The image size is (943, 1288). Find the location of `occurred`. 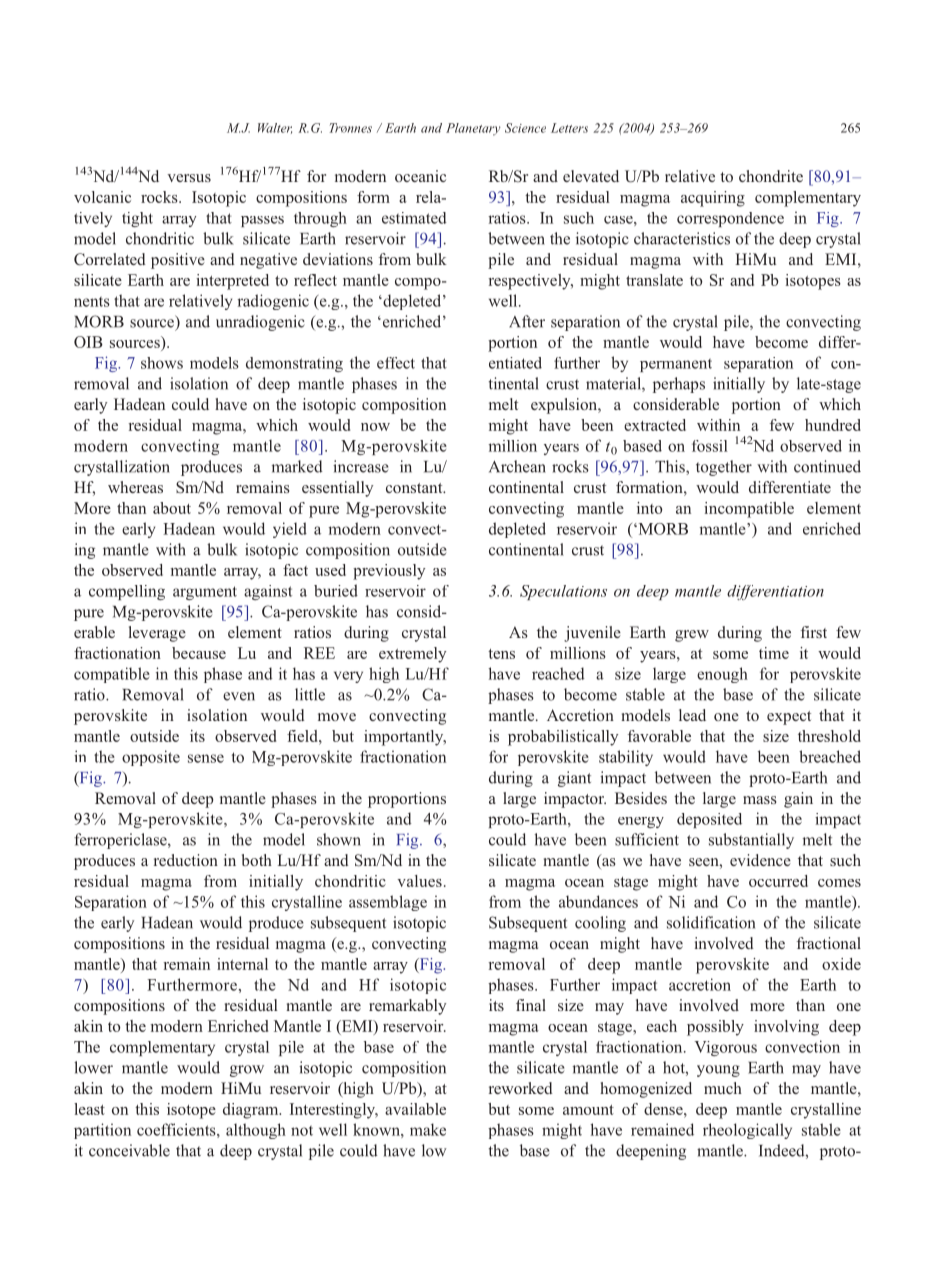

occurred is located at coordinates (778, 881).
